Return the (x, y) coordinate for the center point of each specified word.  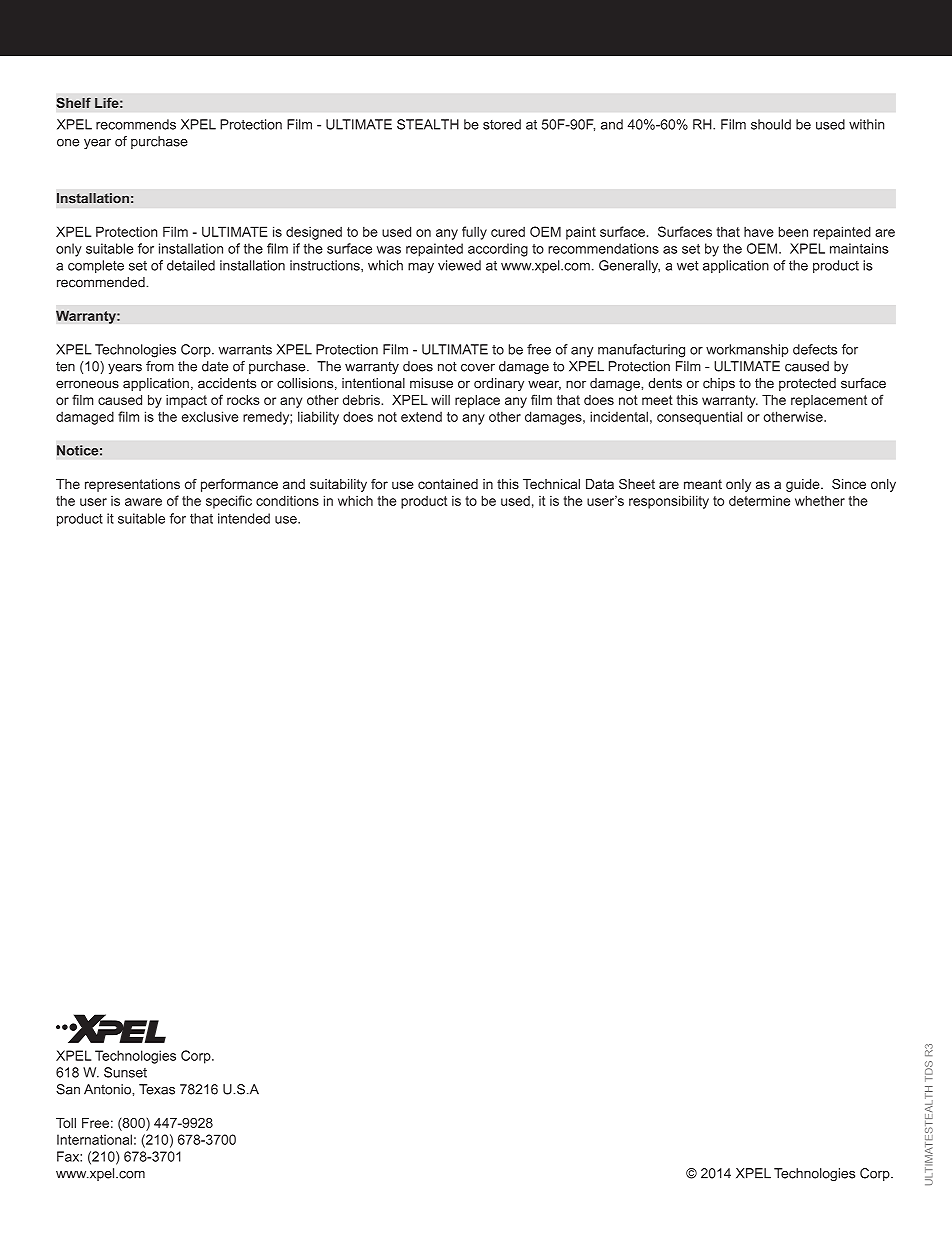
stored (502, 124)
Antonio (108, 1089)
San (68, 1089)
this (508, 484)
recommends (136, 124)
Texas (157, 1089)
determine (759, 500)
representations (132, 485)
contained (448, 484)
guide (804, 485)
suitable (141, 518)
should (771, 124)
